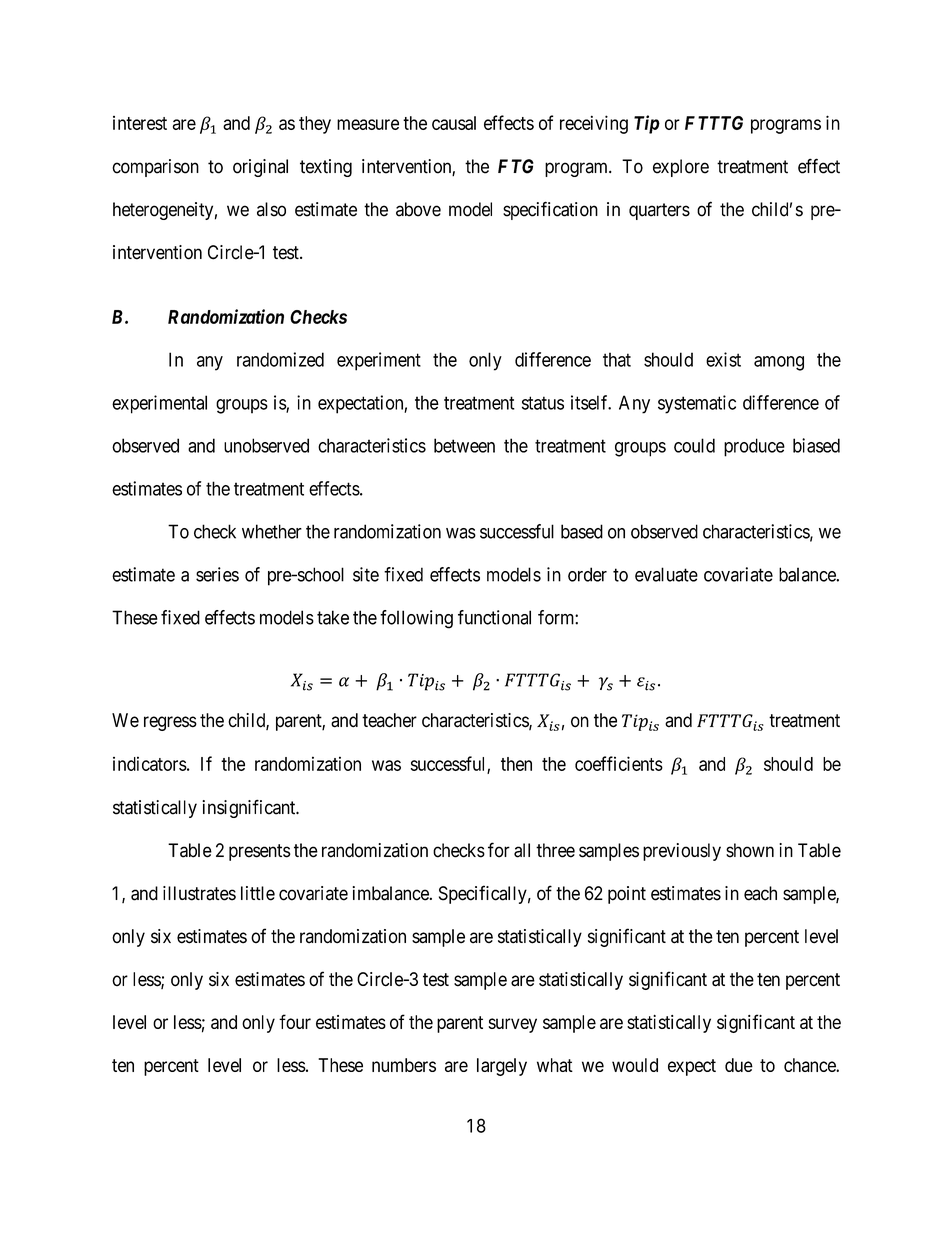 This screenshot has height=1233, width=952. I want to click on series, so click(217, 574).
